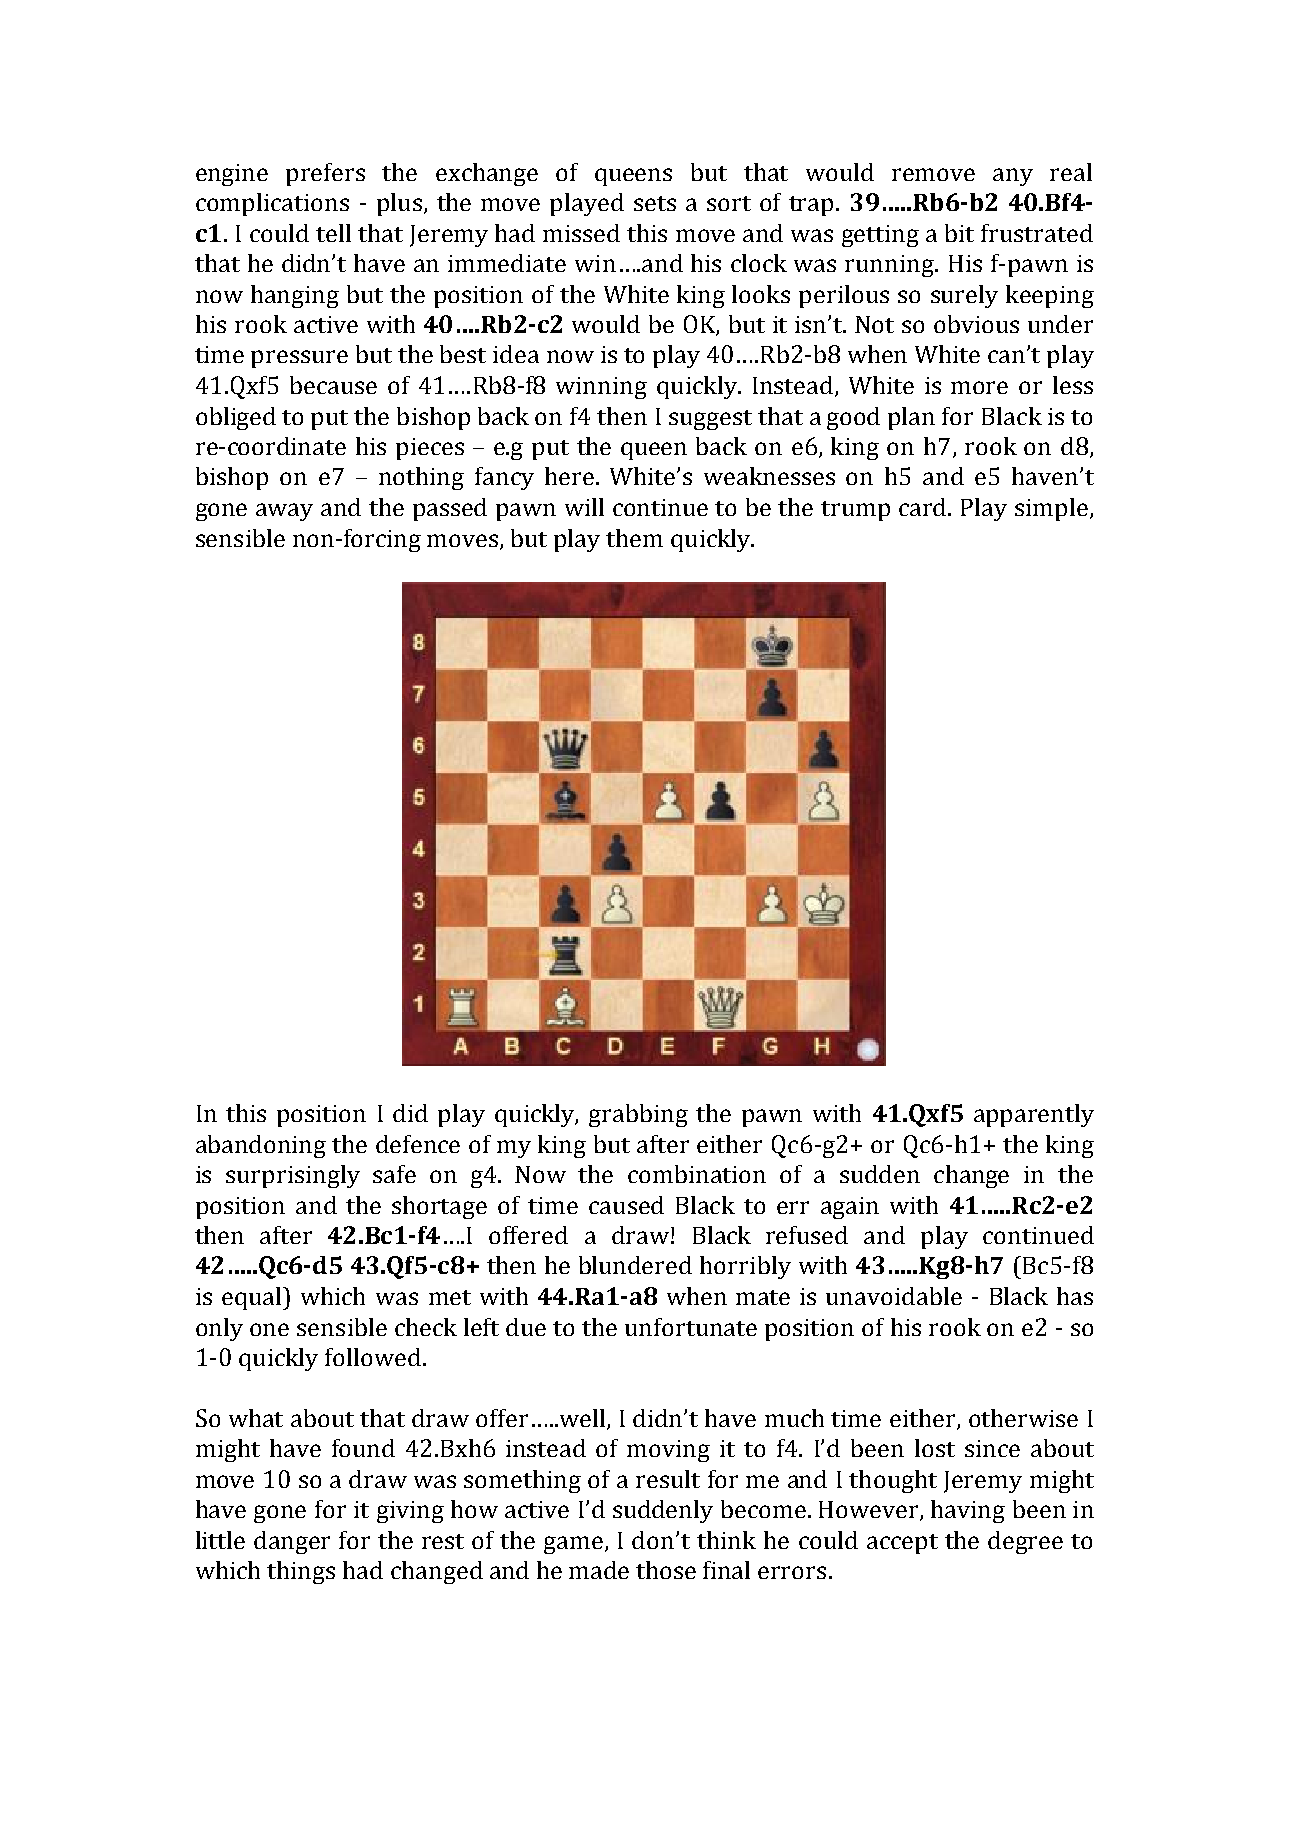  I want to click on apparently, so click(1034, 1115).
